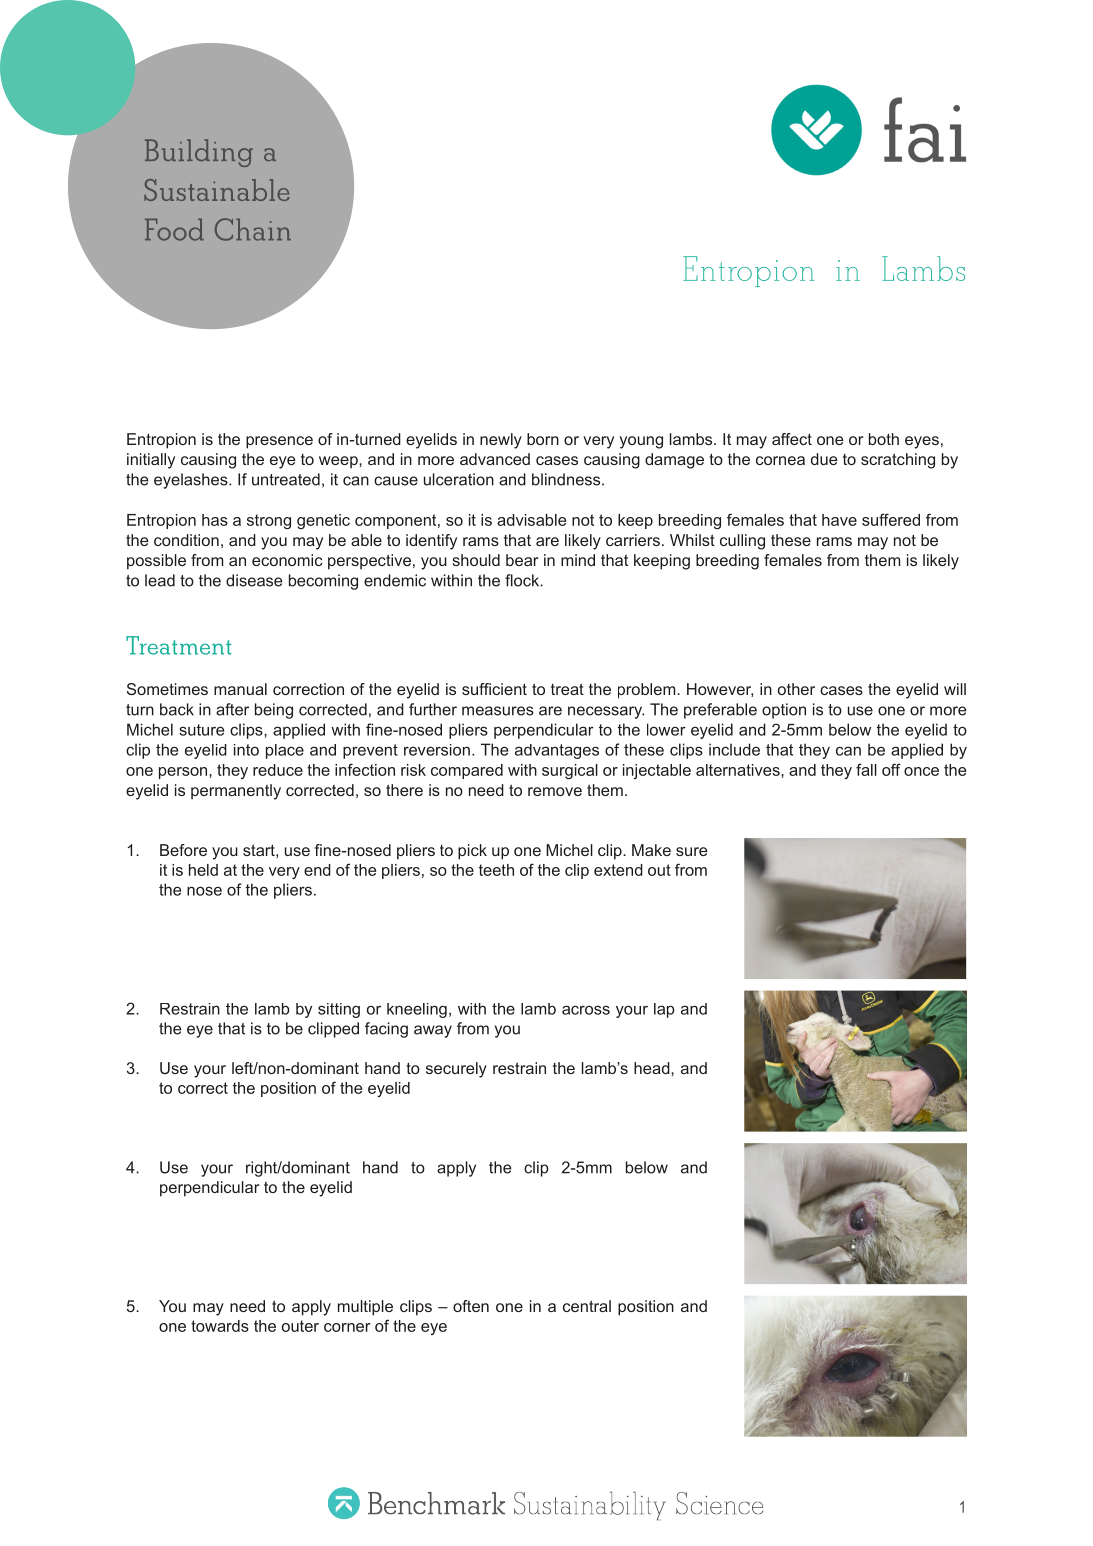  I want to click on other, so click(796, 689).
